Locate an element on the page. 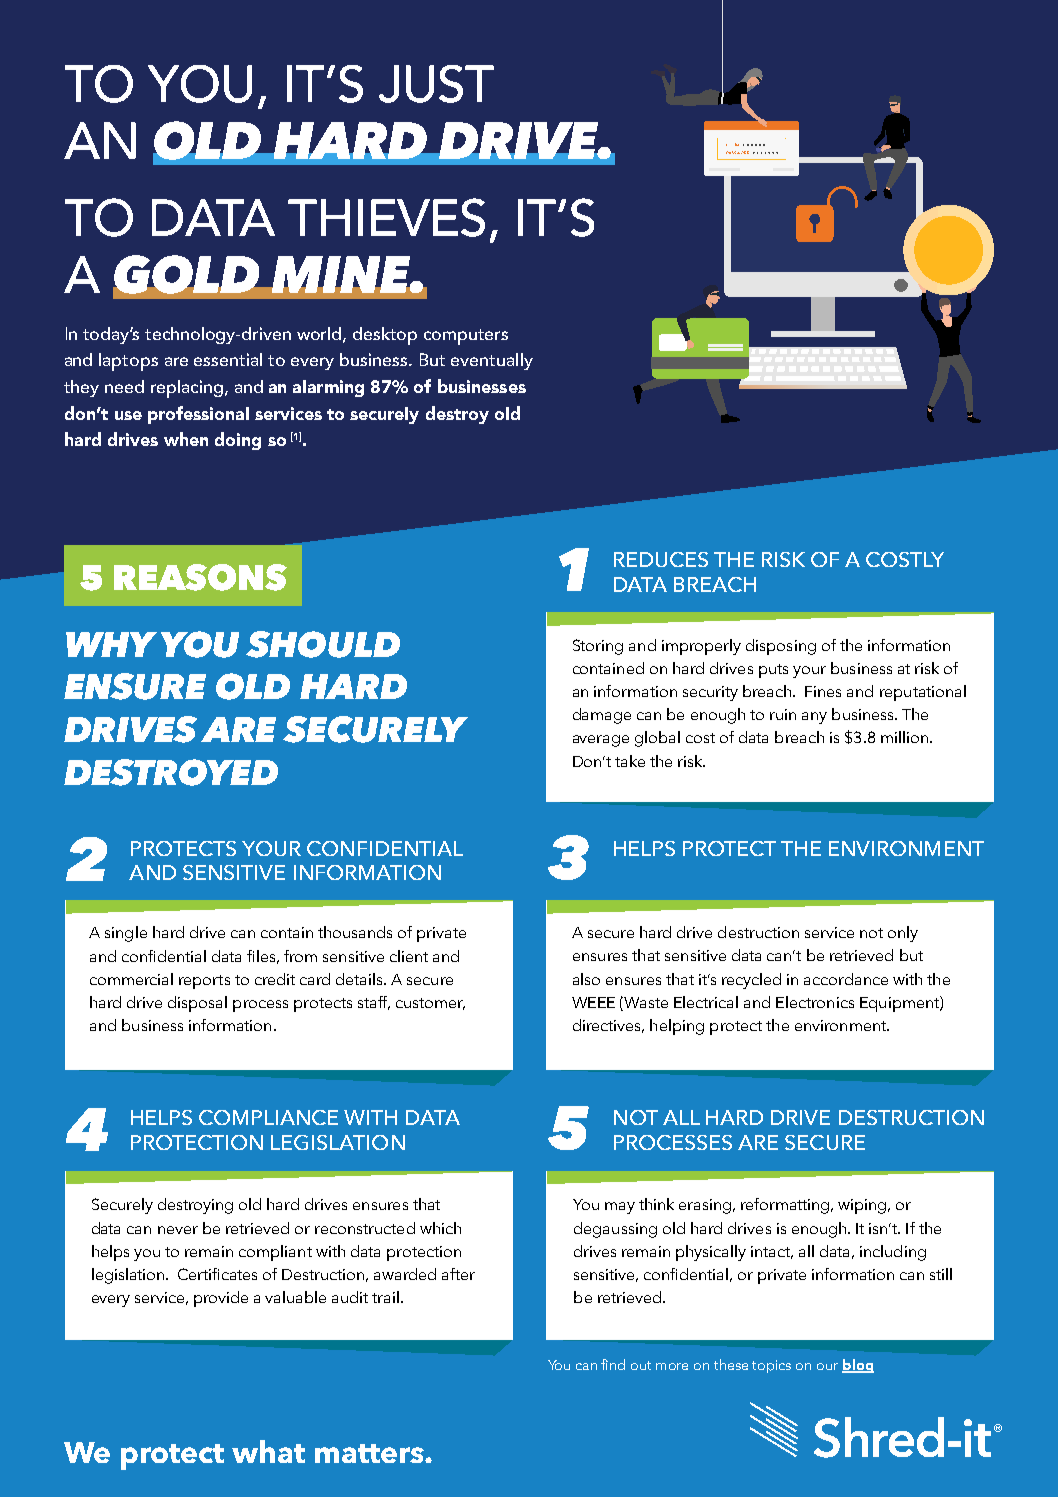 The height and width of the image is (1497, 1058). eventually is located at coordinates (492, 361).
